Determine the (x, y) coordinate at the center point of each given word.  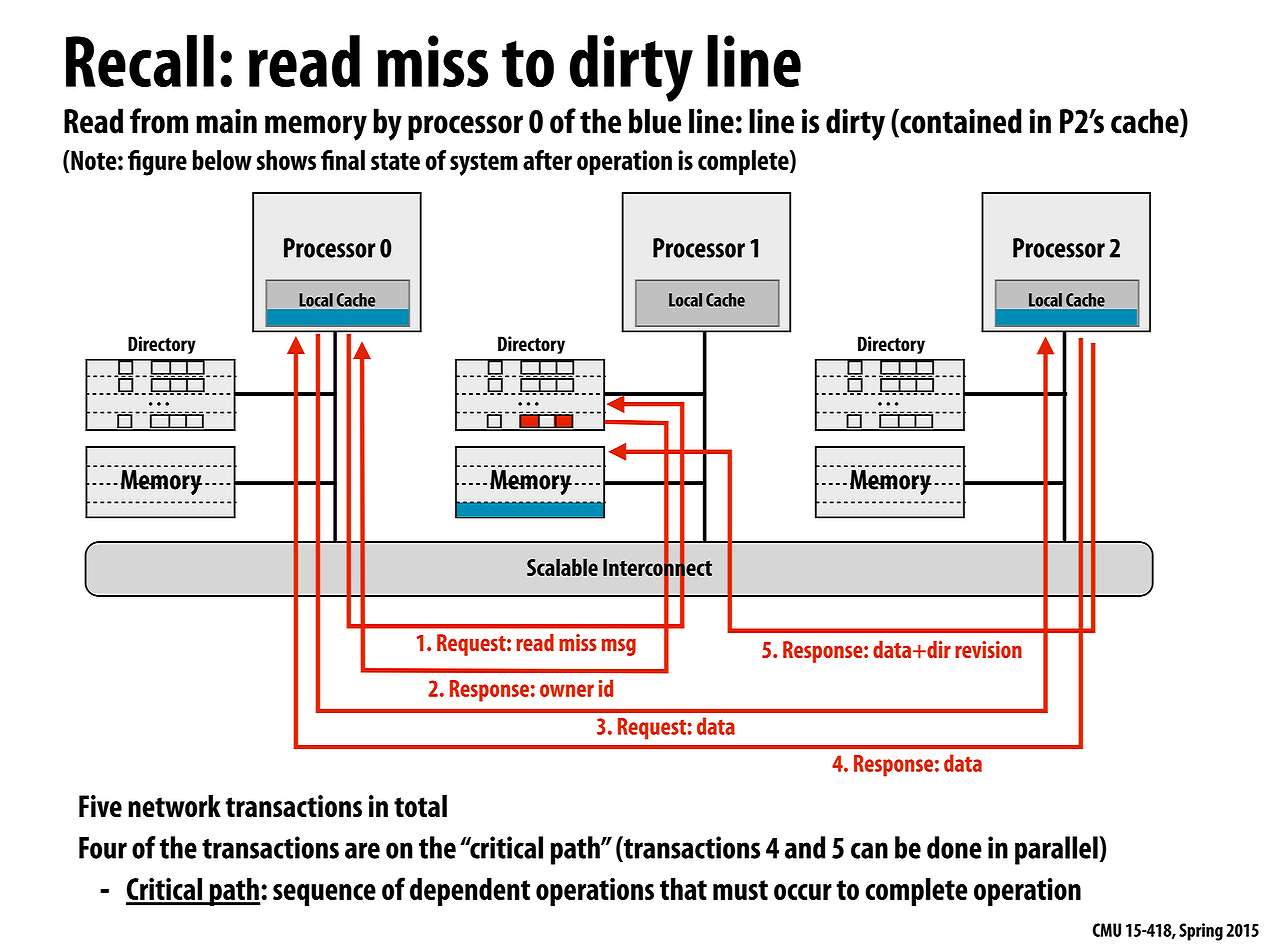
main (226, 121)
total (420, 806)
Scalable (562, 567)
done (954, 847)
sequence (324, 895)
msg (619, 647)
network (174, 806)
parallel (1057, 850)
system (484, 164)
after (547, 160)
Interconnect (657, 567)
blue (655, 121)
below (222, 160)
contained (960, 121)
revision (988, 649)
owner (567, 690)
